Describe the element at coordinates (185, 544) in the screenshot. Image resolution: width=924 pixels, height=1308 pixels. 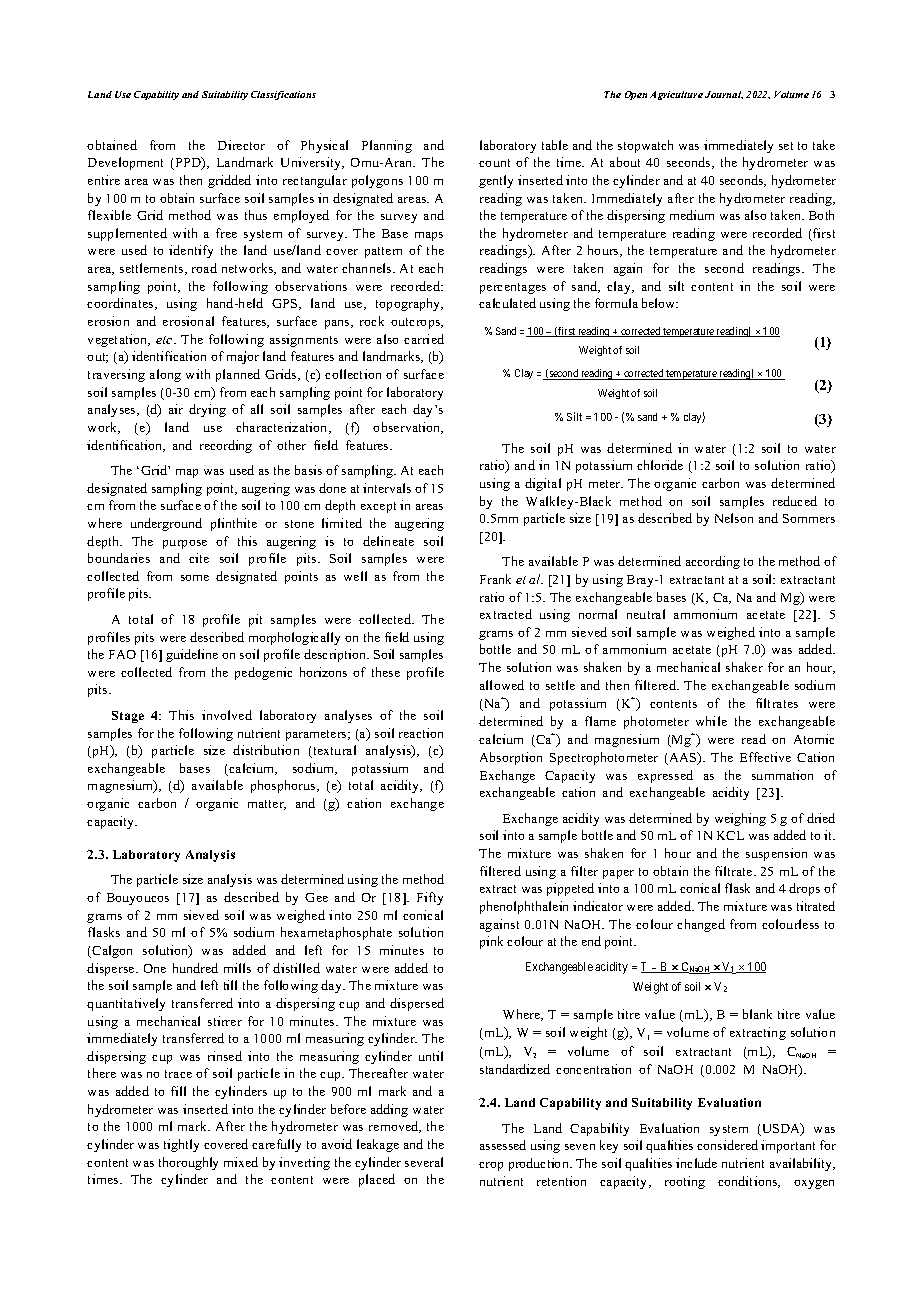
I see `purpose` at that location.
